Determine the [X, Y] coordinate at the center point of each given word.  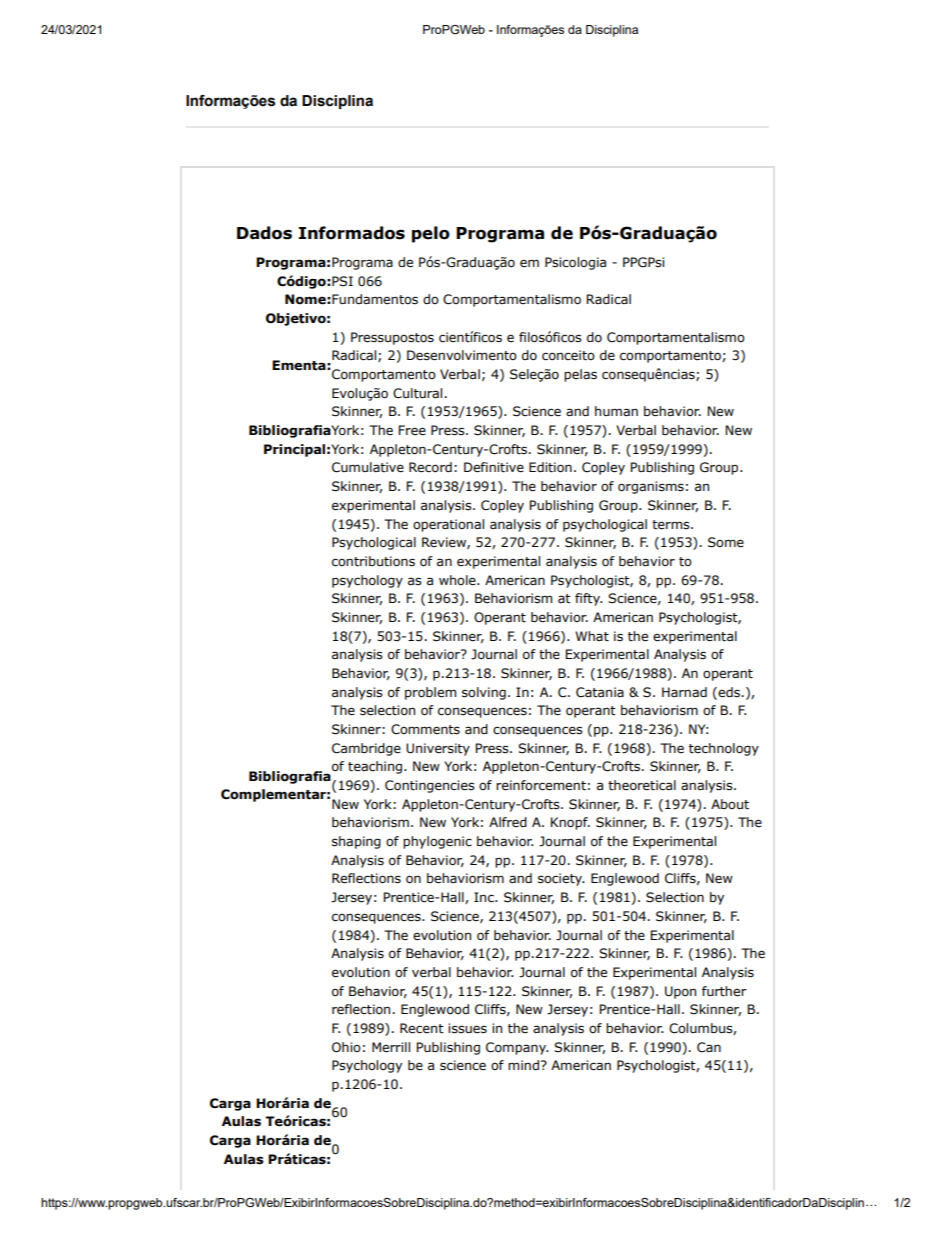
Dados [264, 233]
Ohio [346, 1047]
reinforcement [541, 785]
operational [448, 525]
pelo [431, 234]
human [616, 411]
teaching [375, 767]
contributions [373, 561]
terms [672, 525]
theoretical [642, 785]
